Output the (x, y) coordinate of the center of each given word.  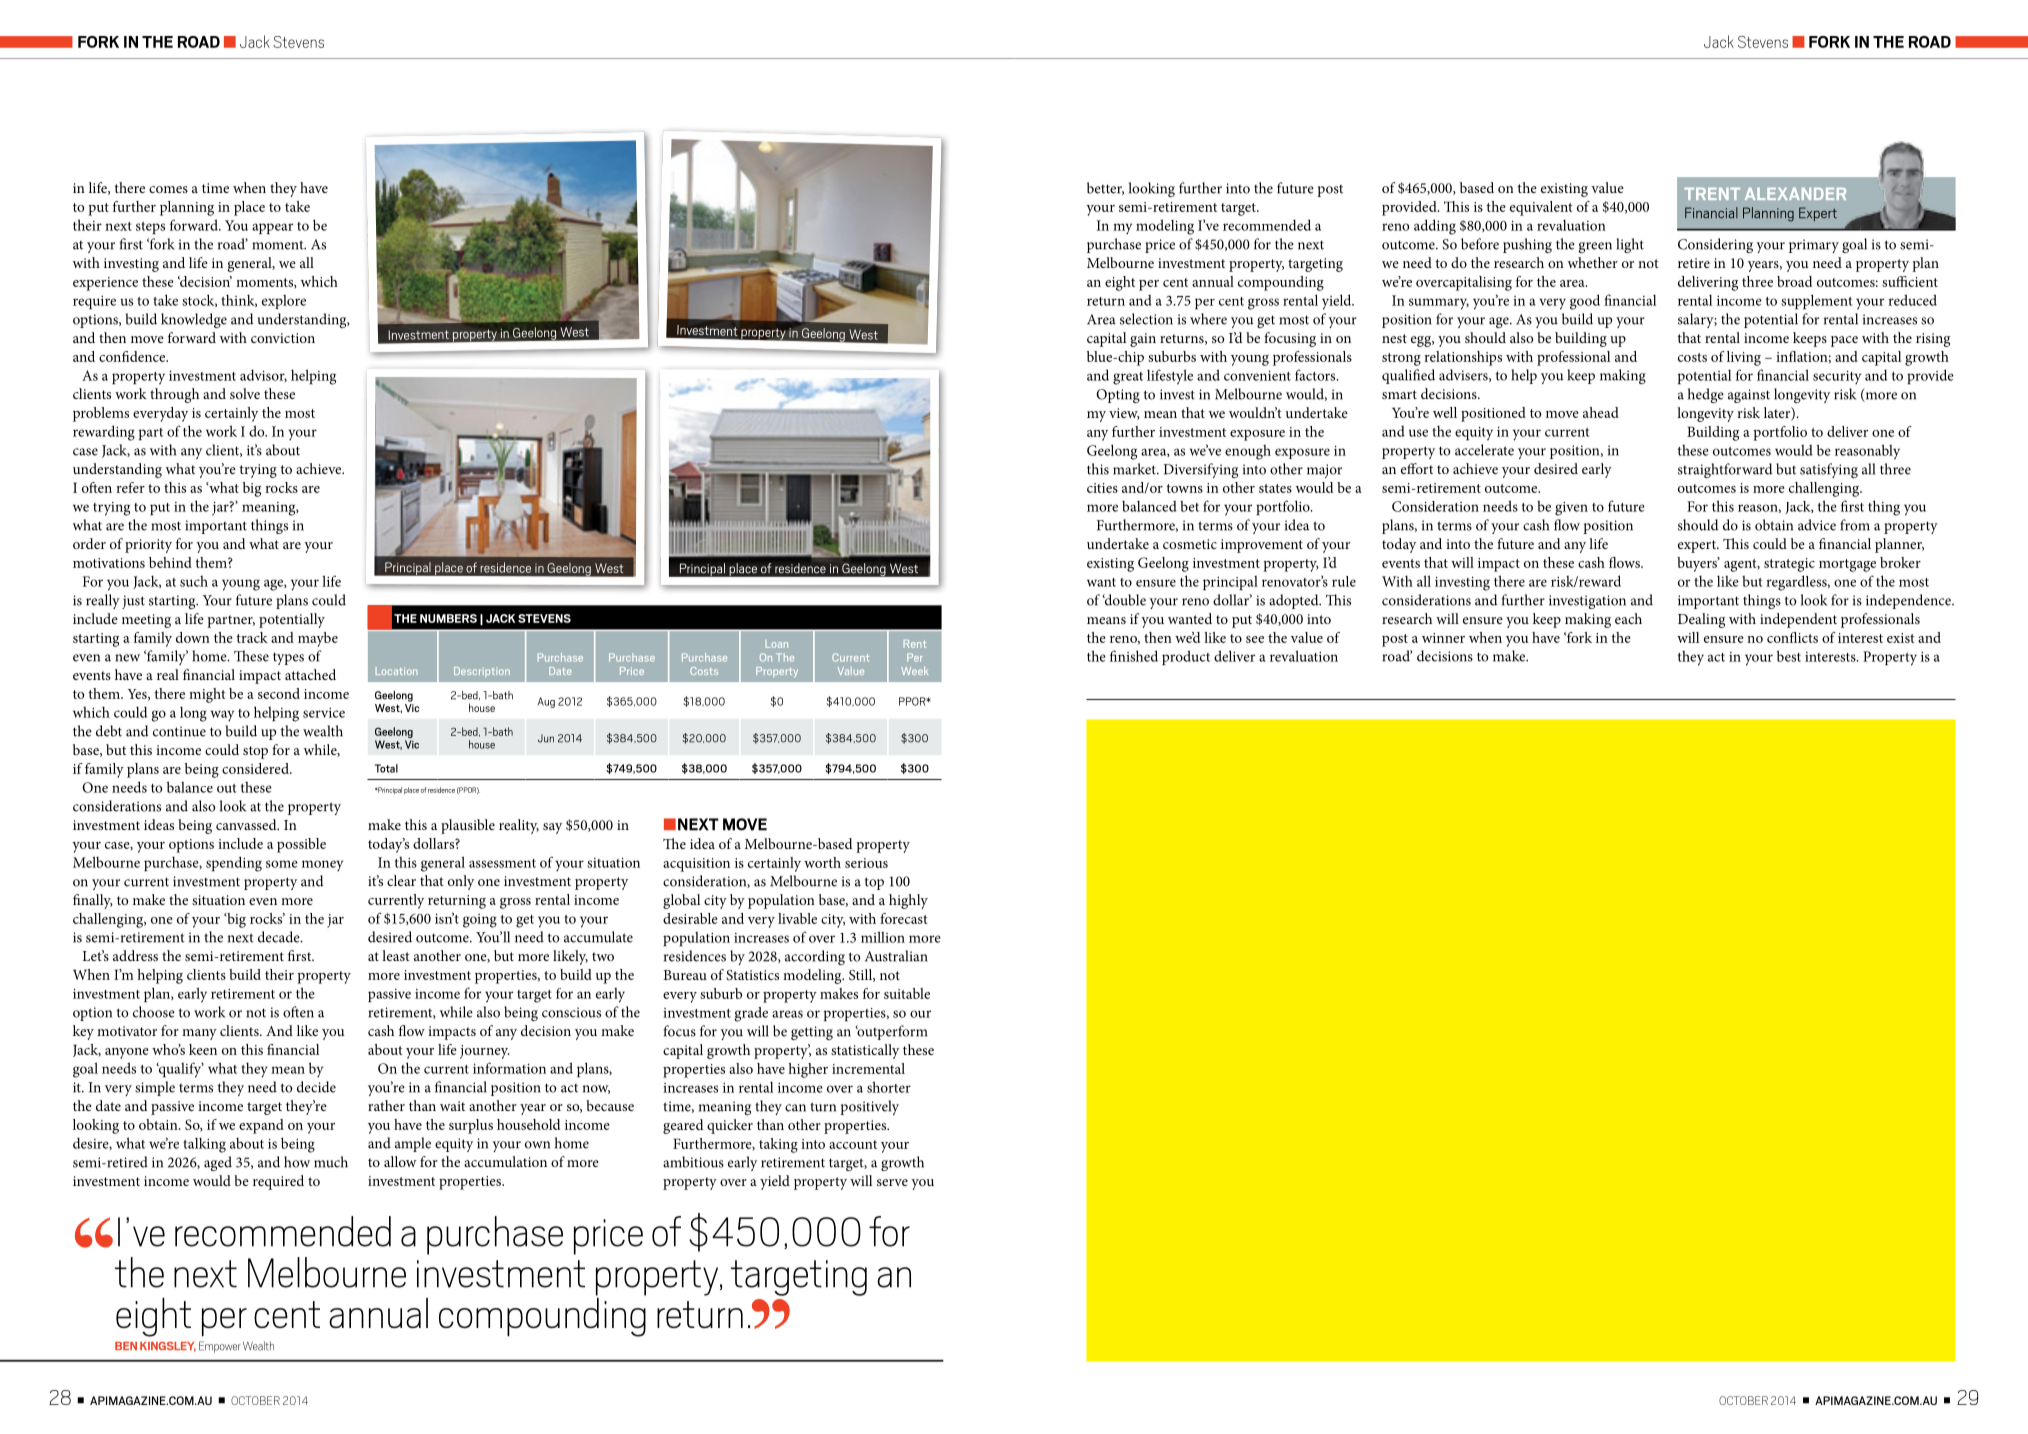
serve (892, 1182)
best (1789, 656)
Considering (1715, 245)
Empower (220, 1347)
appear (272, 228)
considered (256, 768)
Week (914, 670)
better (1105, 188)
